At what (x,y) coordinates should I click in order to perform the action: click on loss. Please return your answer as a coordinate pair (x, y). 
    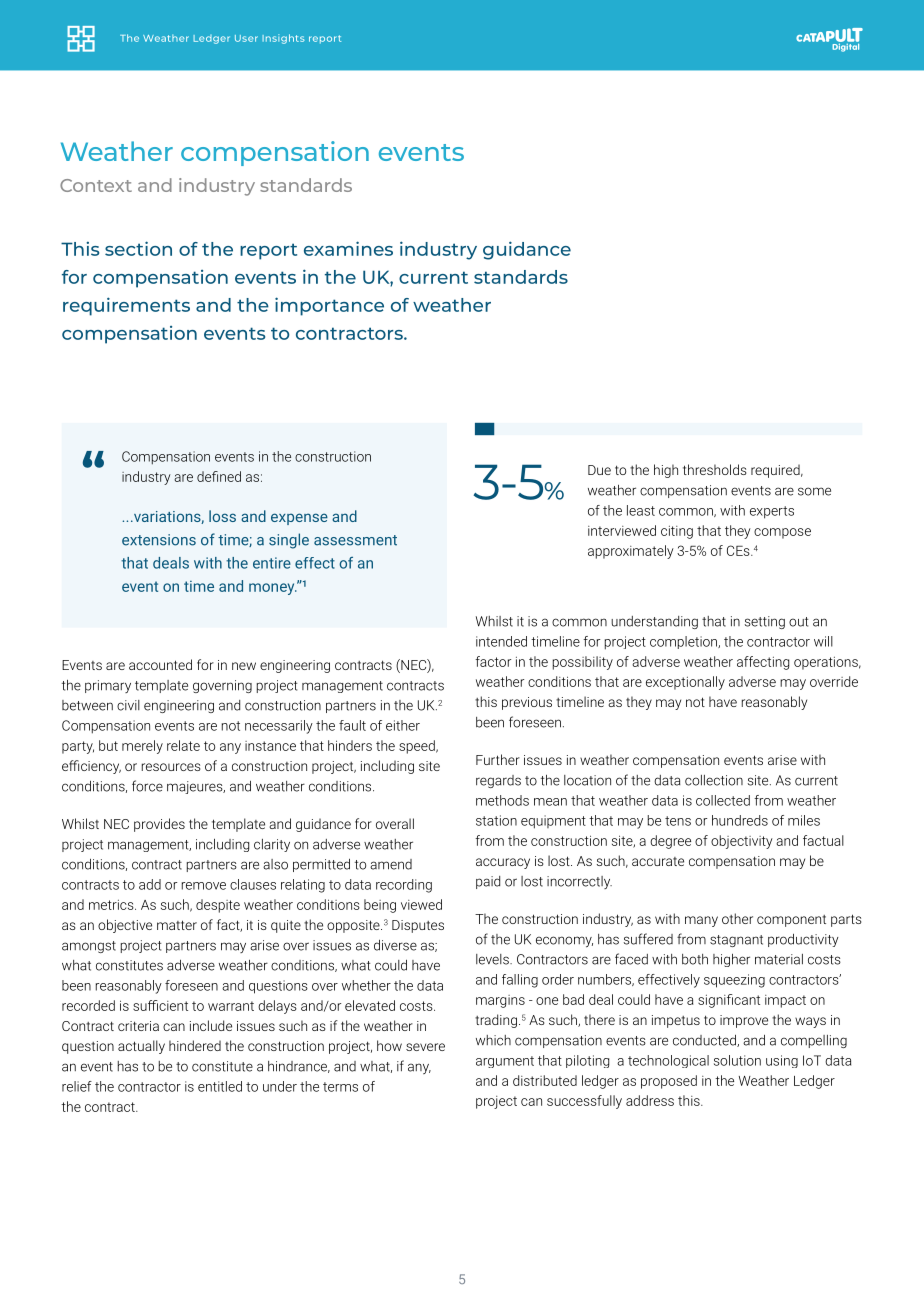
    Looking at the image, I should click on (222, 516).
